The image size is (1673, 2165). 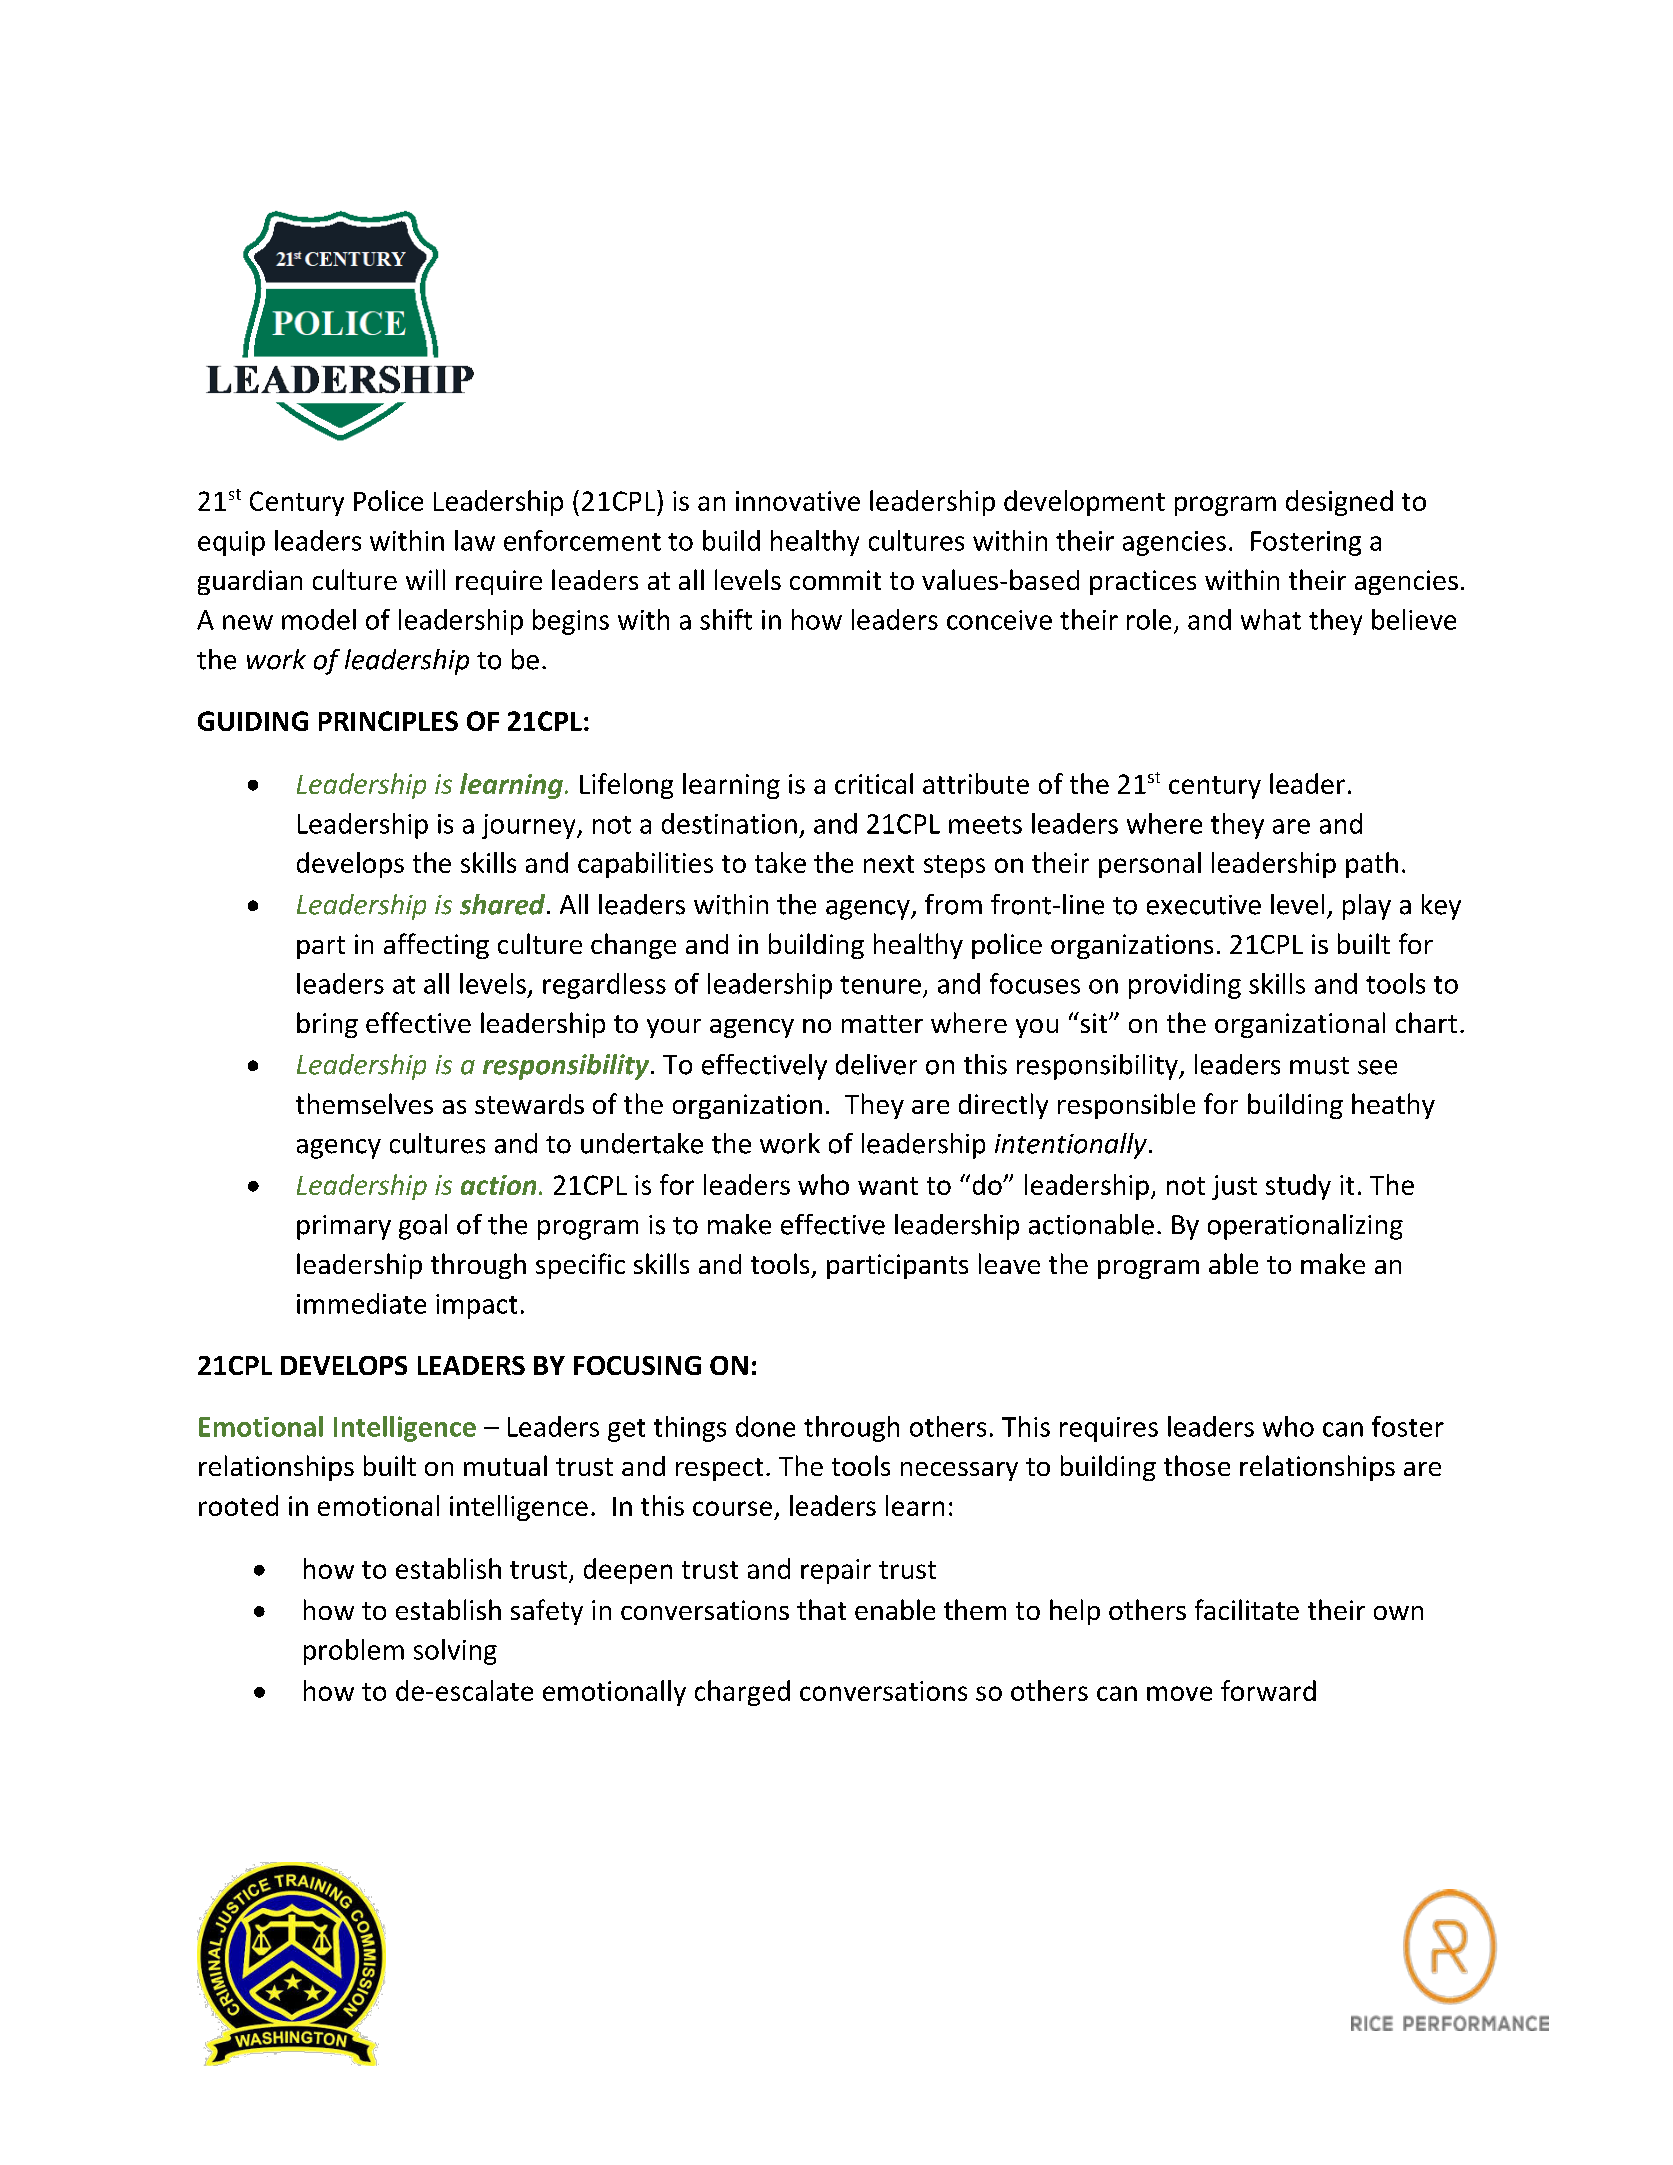 I want to click on stewards, so click(x=529, y=1104).
